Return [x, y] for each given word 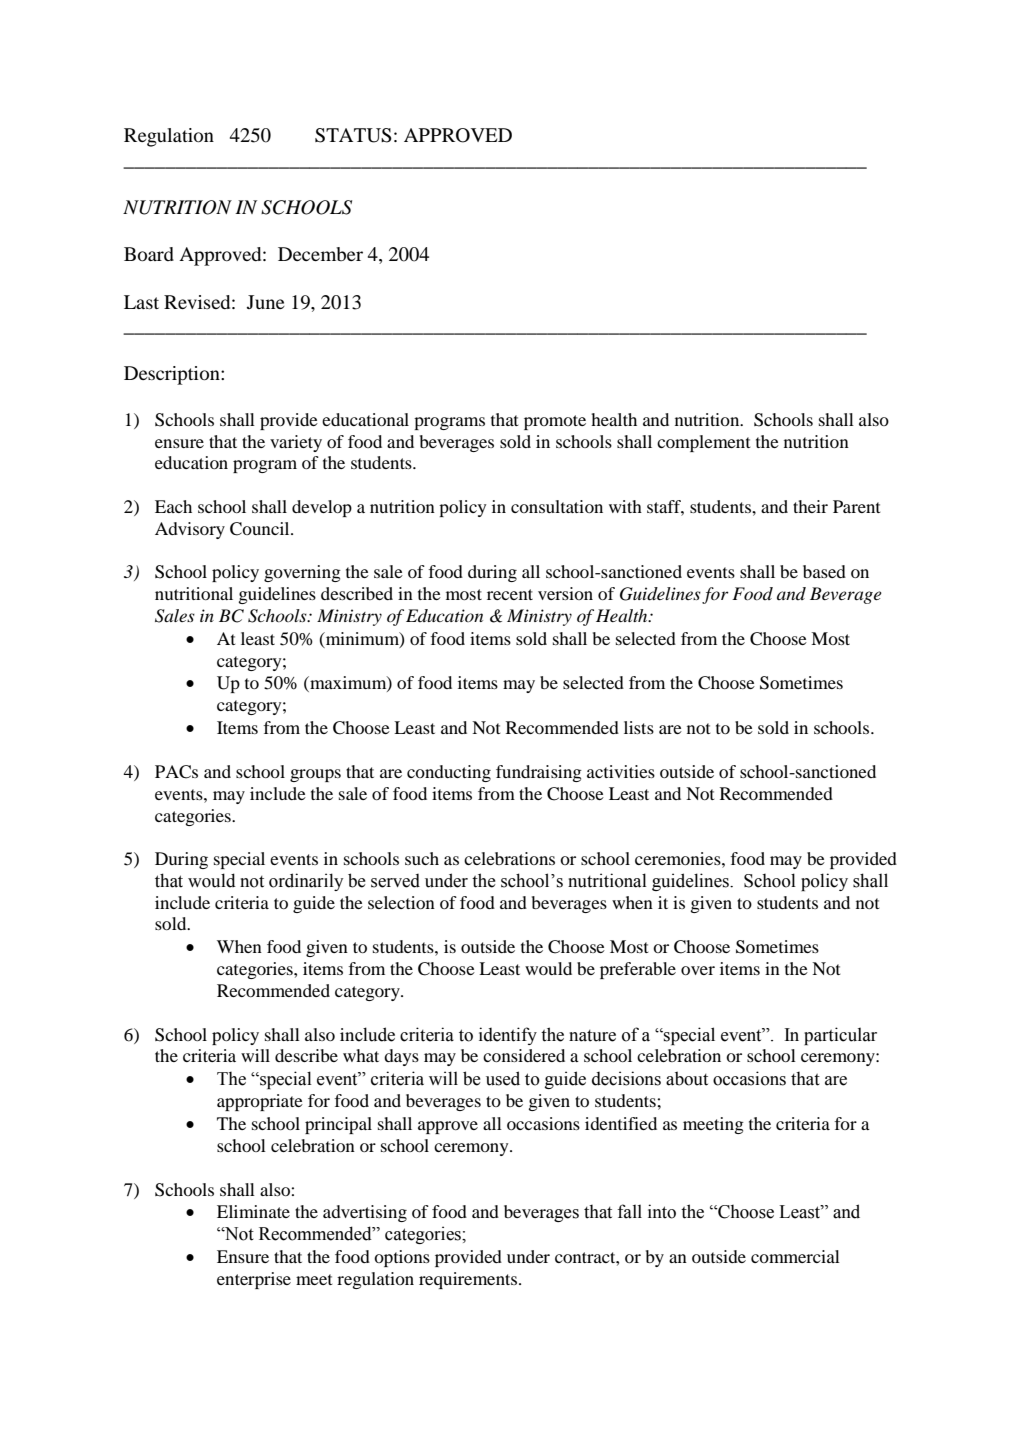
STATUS [353, 135]
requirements [469, 1280]
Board [149, 254]
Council [261, 529]
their [810, 506]
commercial [795, 1256]
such [422, 858]
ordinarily [306, 882]
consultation [557, 506]
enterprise [254, 1280]
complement [703, 443]
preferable [638, 970]
